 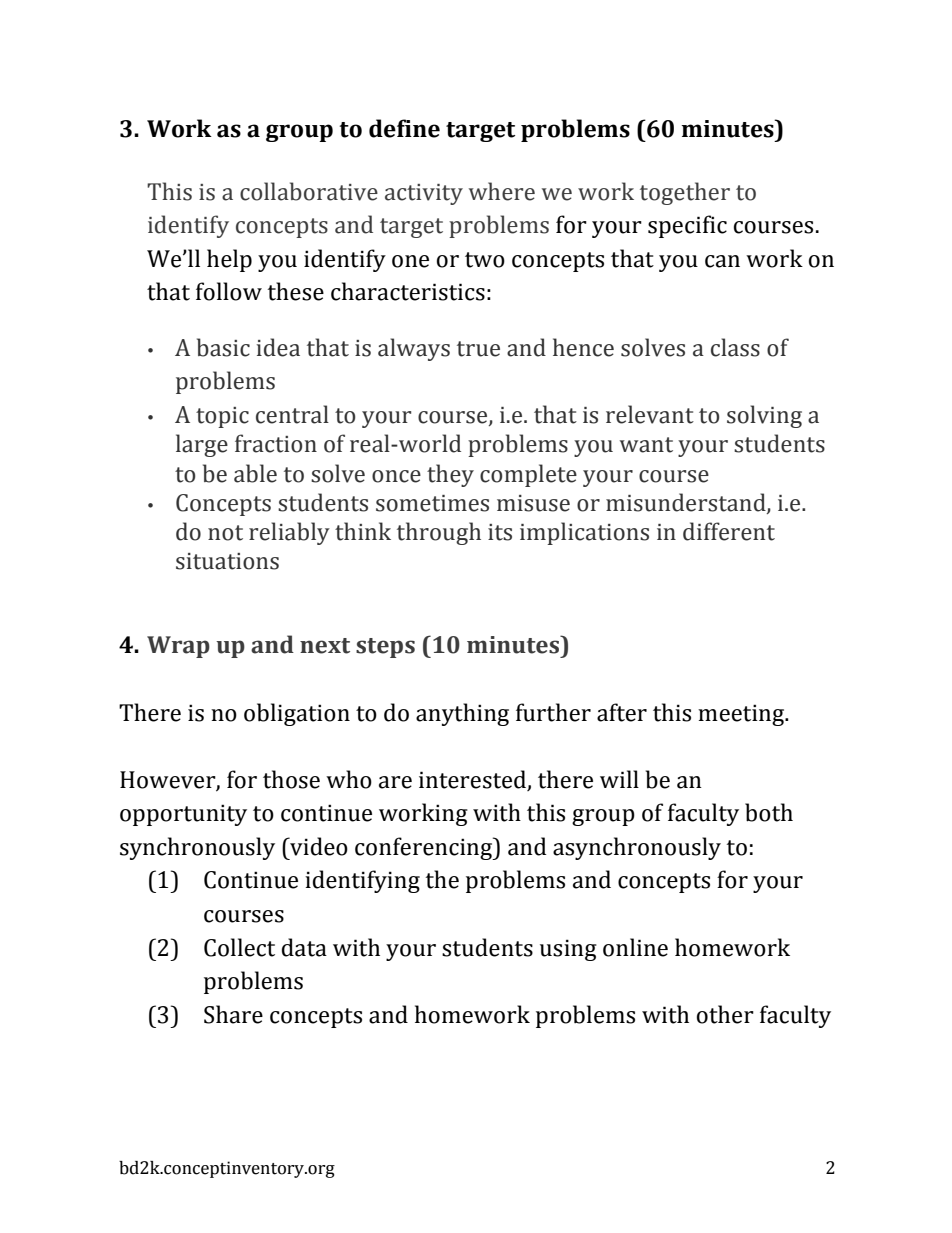 I want to click on Share, so click(x=233, y=1014).
